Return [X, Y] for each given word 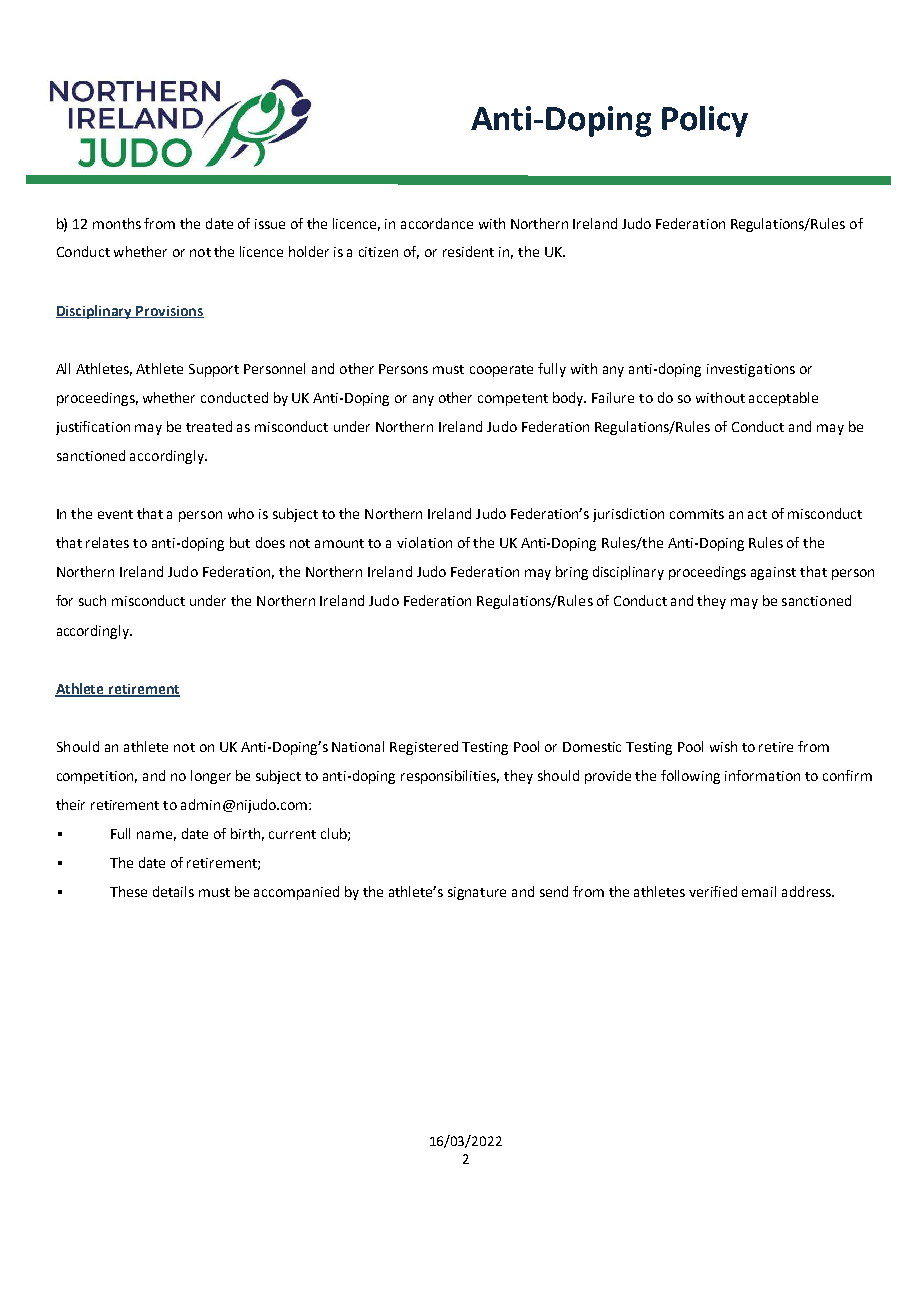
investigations [751, 370]
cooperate [501, 371]
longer [211, 777]
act [757, 514]
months [117, 223]
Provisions [169, 312]
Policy [705, 121]
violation [424, 542]
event [115, 514]
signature [477, 893]
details [173, 891]
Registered [424, 748]
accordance [437, 223]
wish [723, 746]
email [759, 891]
